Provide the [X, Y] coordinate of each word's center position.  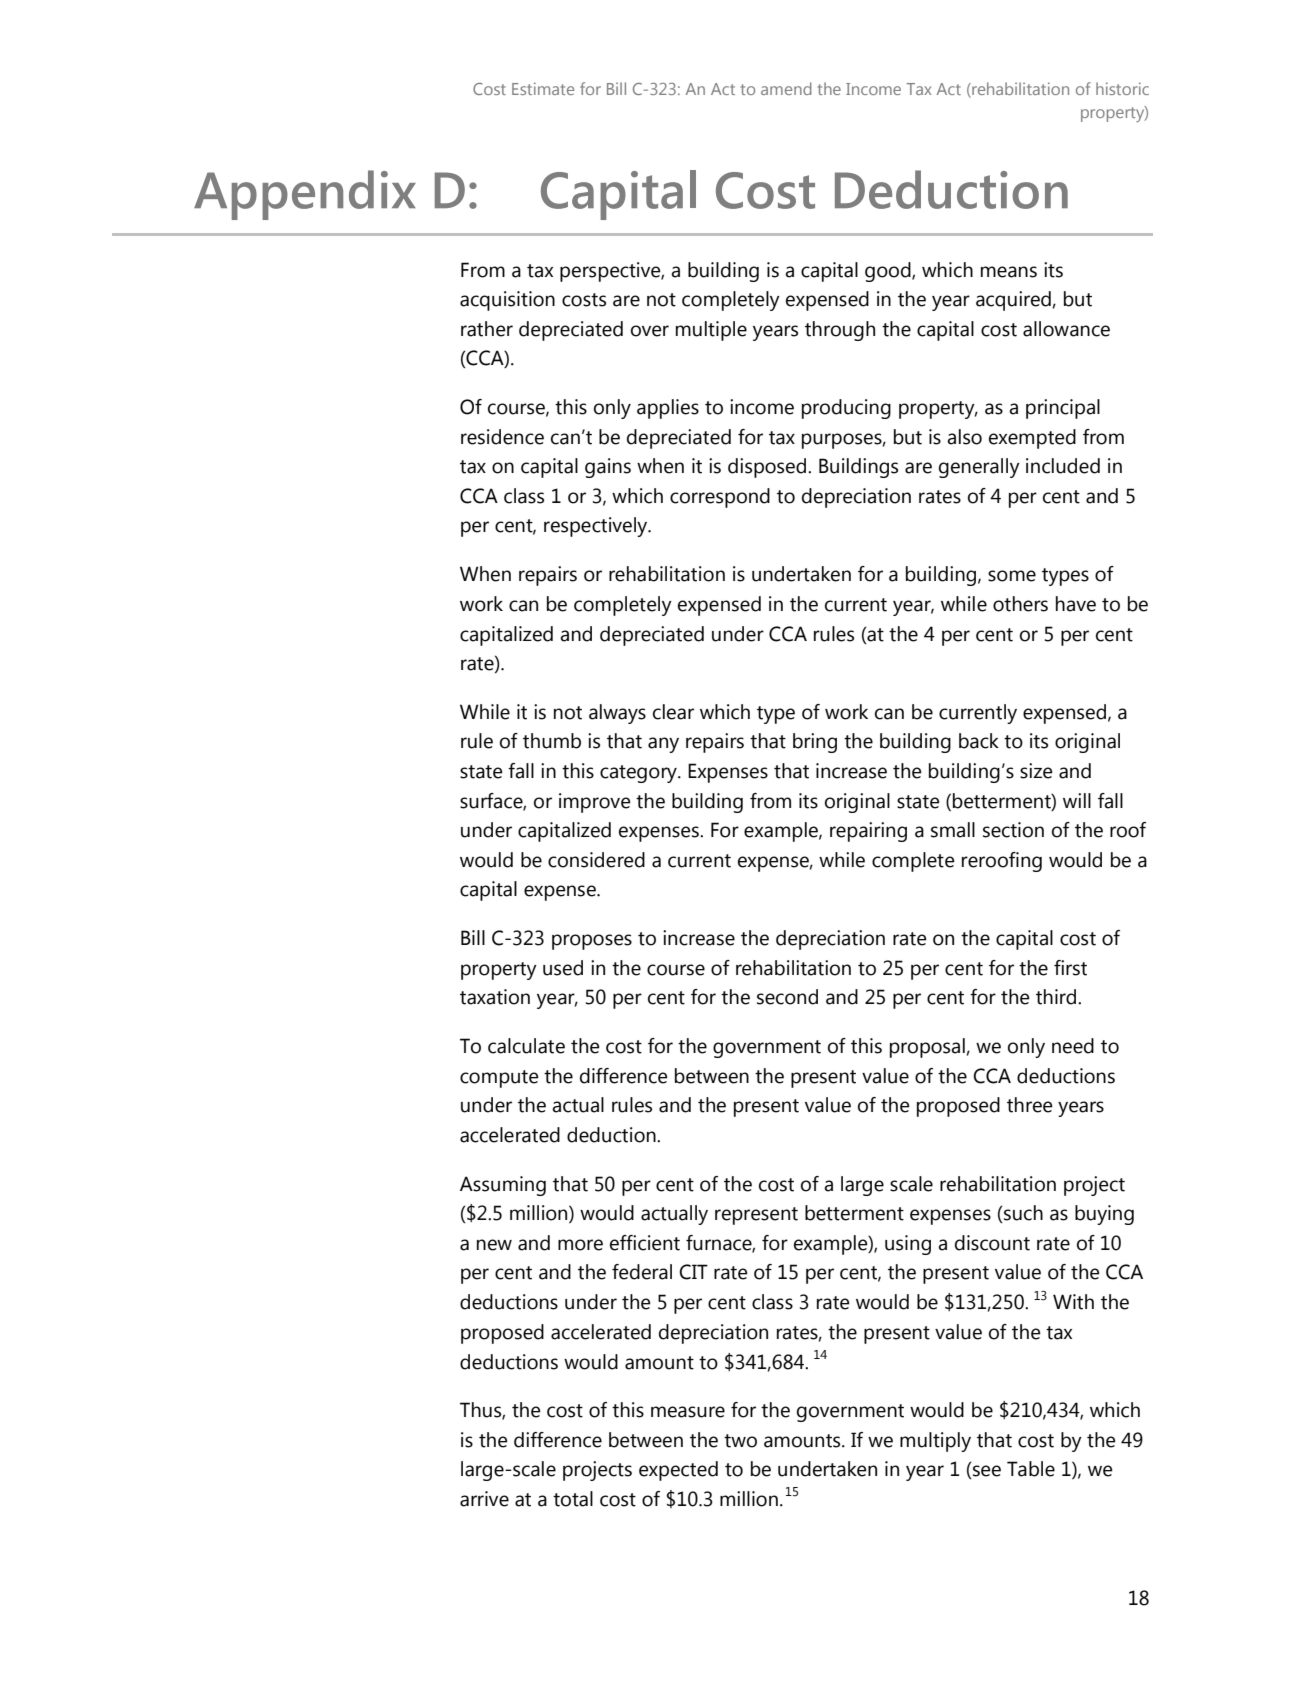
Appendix [305, 195]
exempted [1032, 439]
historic [1122, 88]
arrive [484, 1499]
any [663, 745]
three [1030, 1105]
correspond [720, 498]
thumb [552, 741]
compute [499, 1079]
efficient [645, 1243]
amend [786, 88]
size [1036, 771]
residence [502, 437]
